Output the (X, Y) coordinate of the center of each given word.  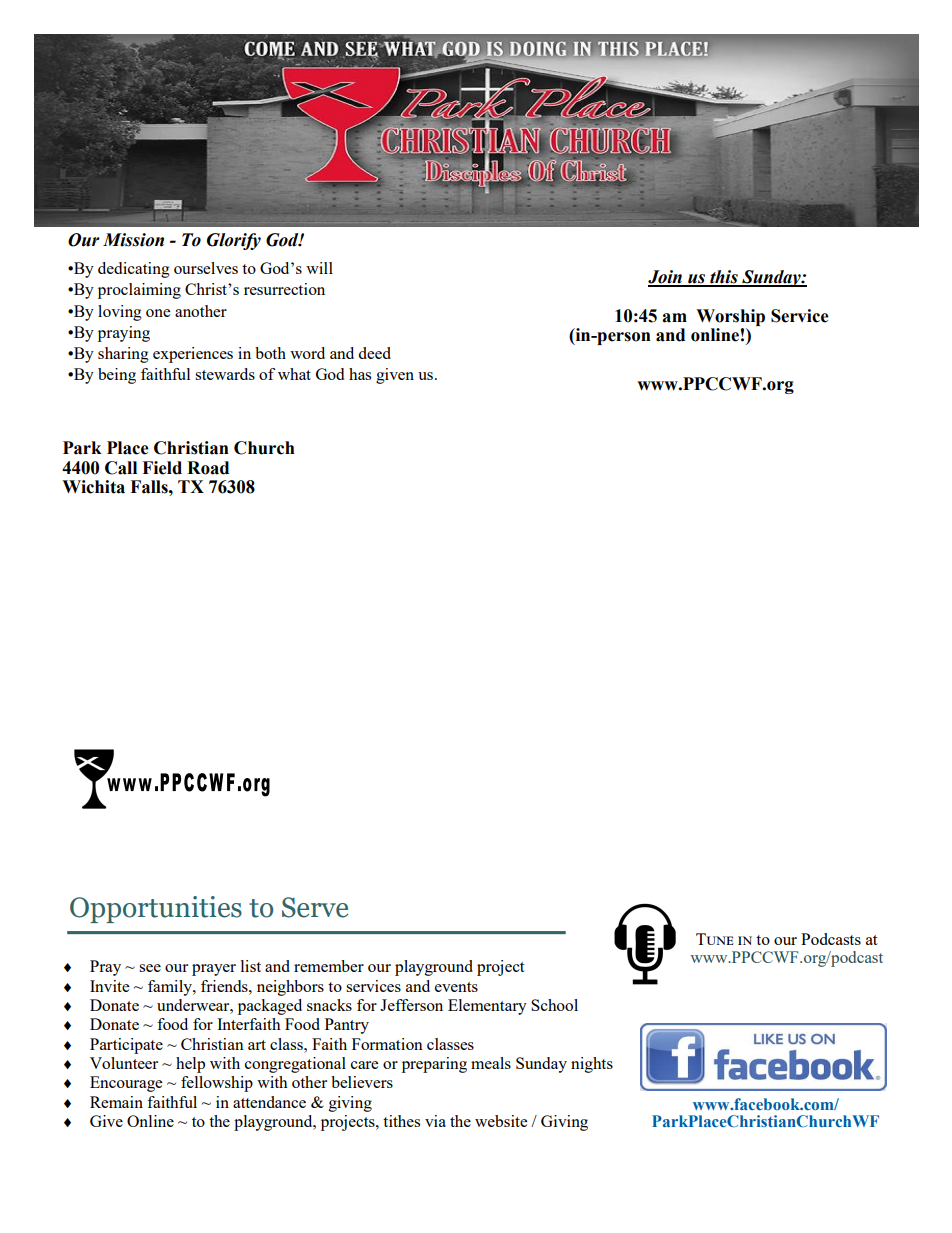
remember (329, 966)
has (360, 374)
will (319, 268)
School (554, 1005)
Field (162, 468)
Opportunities (156, 909)
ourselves (206, 268)
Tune (715, 939)
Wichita (93, 487)
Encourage (126, 1084)
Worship (730, 317)
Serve (315, 907)
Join (666, 278)
